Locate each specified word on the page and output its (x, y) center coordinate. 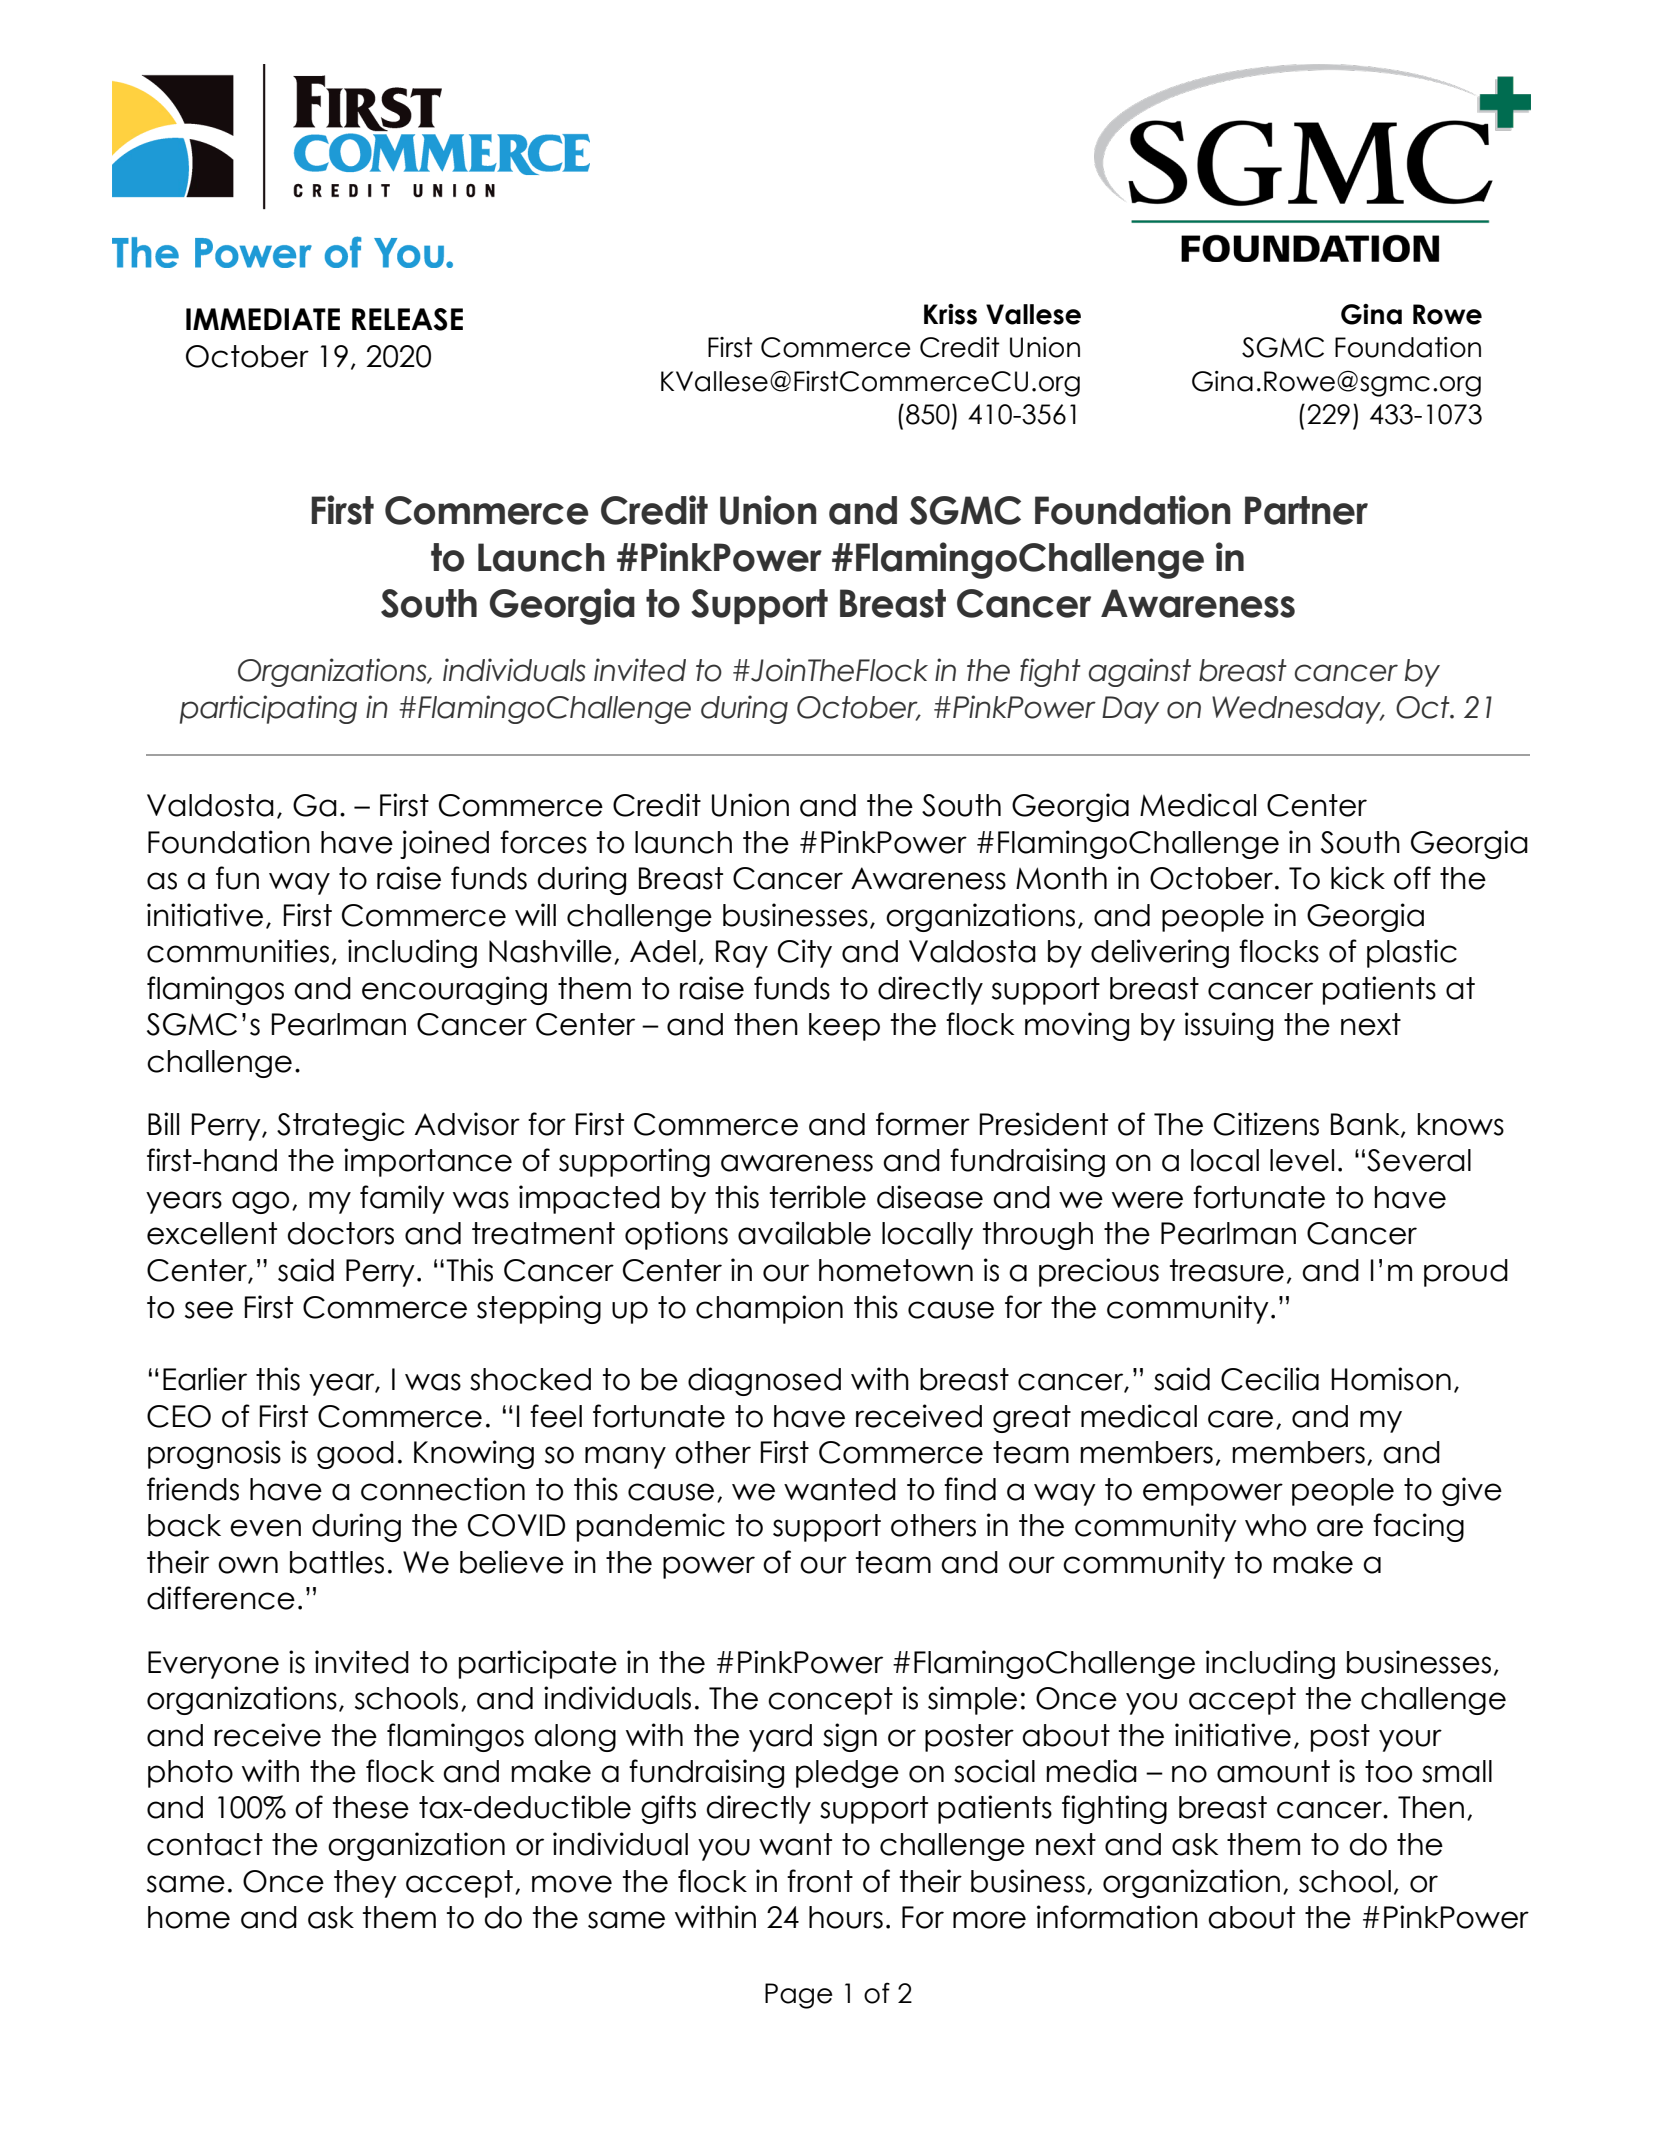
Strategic (340, 1126)
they (365, 1884)
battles (337, 1562)
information (1117, 1917)
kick (1358, 878)
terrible (818, 1197)
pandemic (651, 1527)
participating (268, 709)
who (1275, 1525)
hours (846, 1917)
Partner (1306, 510)
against (1140, 672)
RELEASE (407, 319)
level (1302, 1160)
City (805, 953)
